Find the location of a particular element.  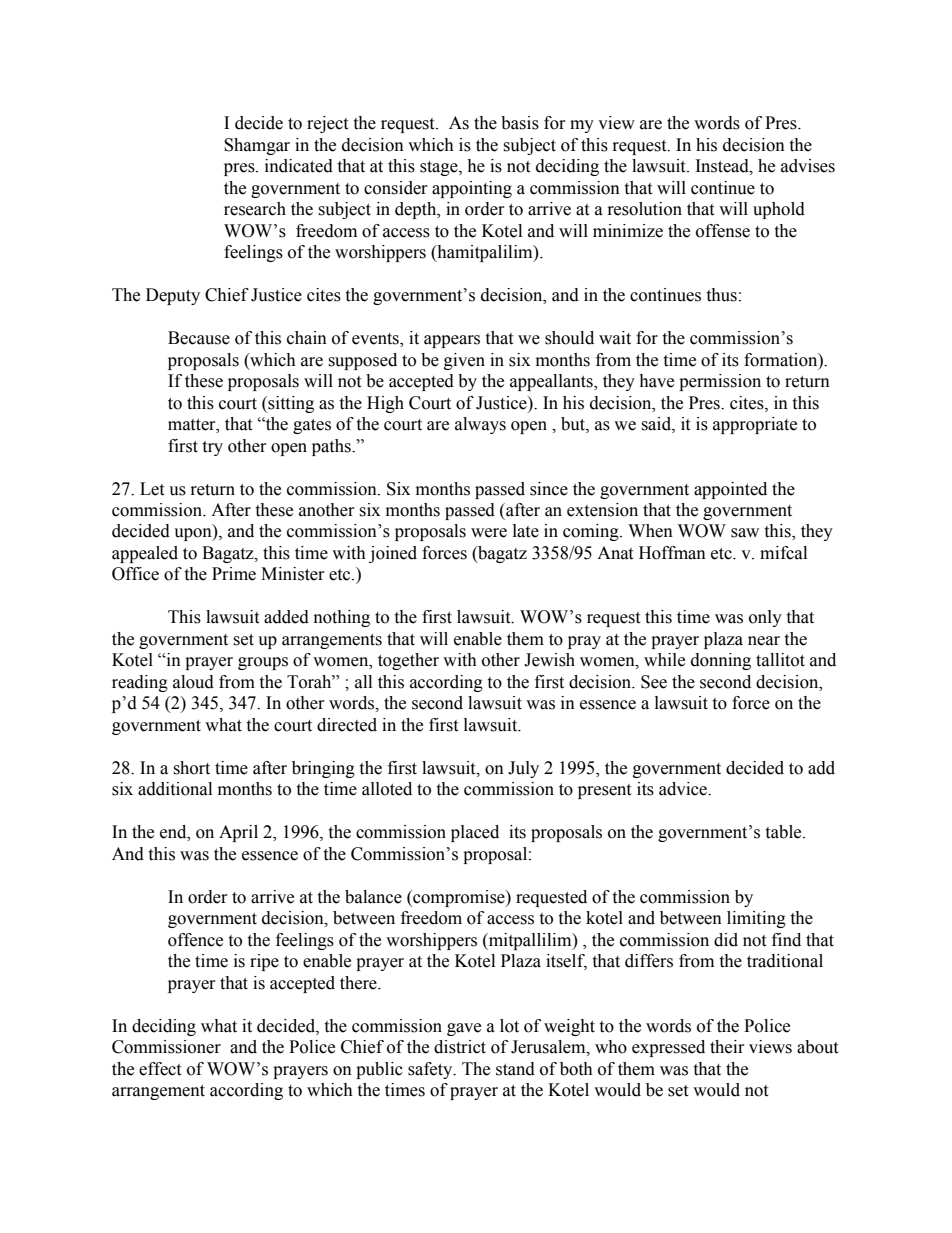

Prime is located at coordinates (234, 574).
